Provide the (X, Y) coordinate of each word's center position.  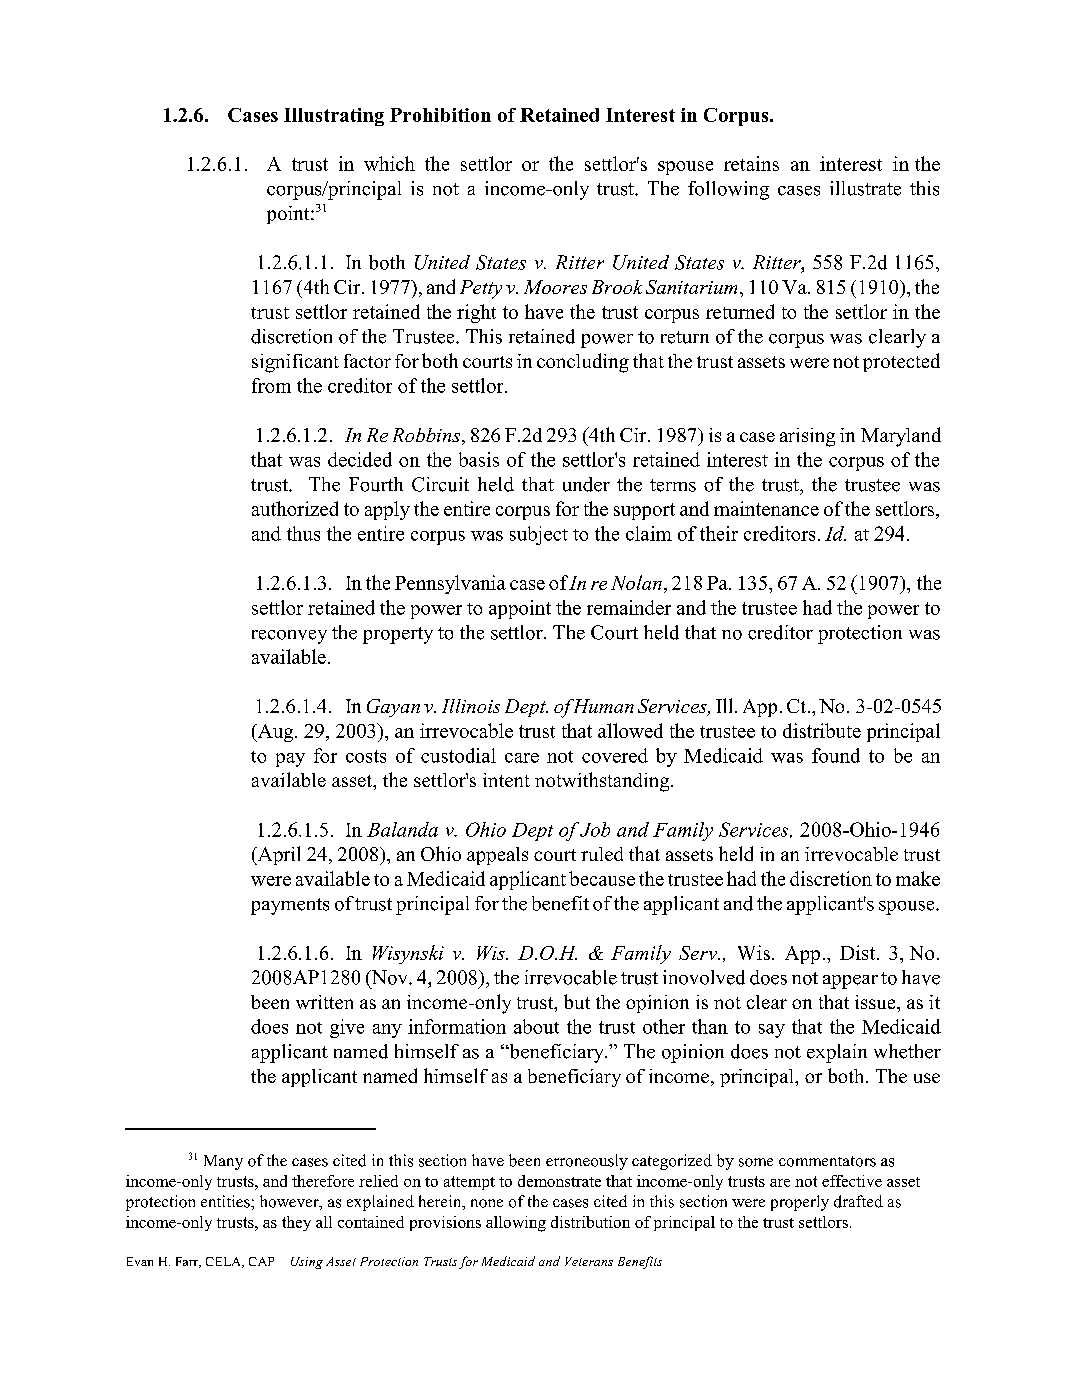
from (271, 385)
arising (807, 437)
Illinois (471, 706)
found (836, 755)
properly (800, 1203)
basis (479, 459)
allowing (516, 1224)
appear (850, 982)
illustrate (865, 188)
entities (226, 1201)
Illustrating (334, 117)
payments (290, 906)
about (536, 1026)
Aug (275, 733)
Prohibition (440, 115)
